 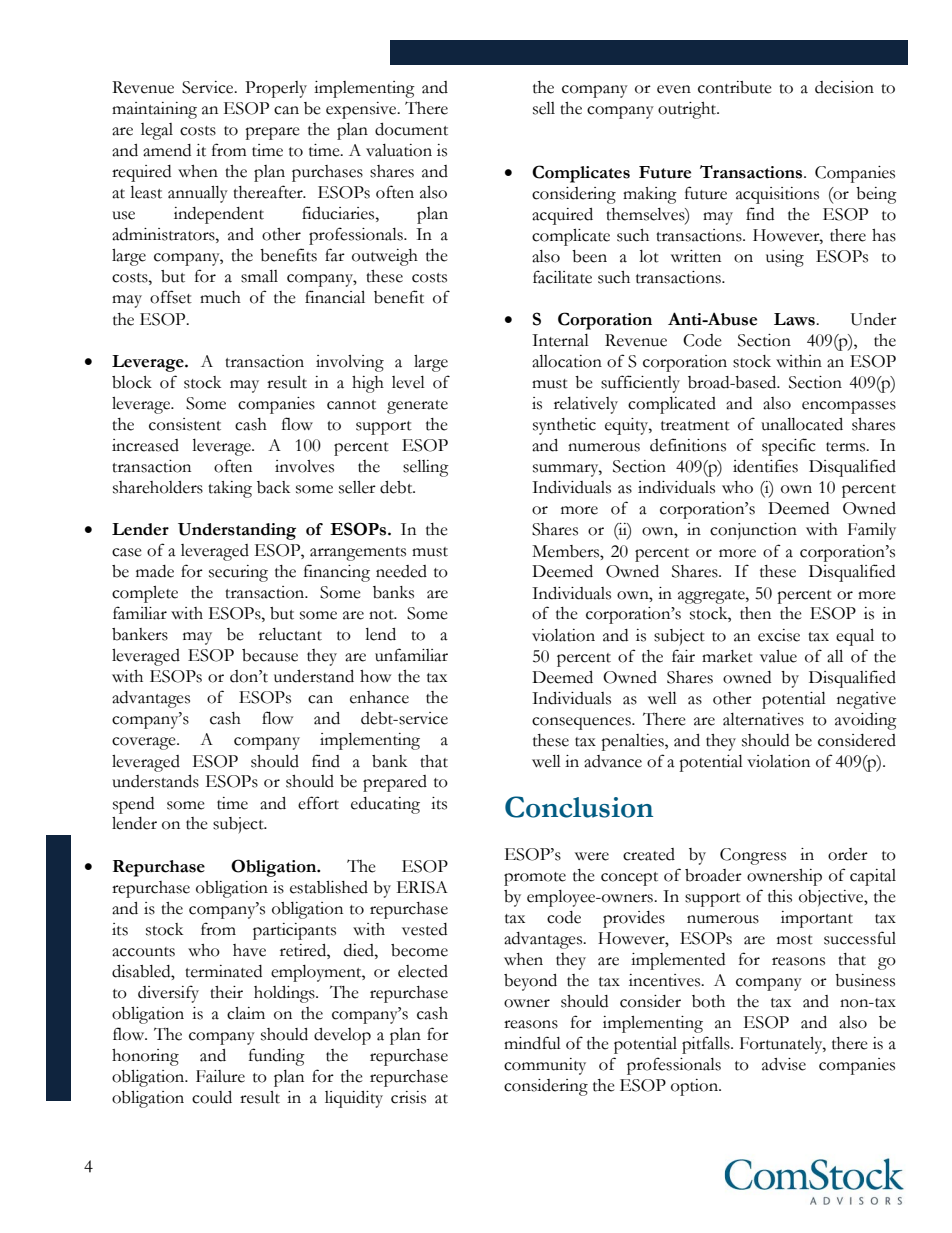 What do you see at coordinates (220, 1076) in the page?
I see `Failure` at bounding box center [220, 1076].
